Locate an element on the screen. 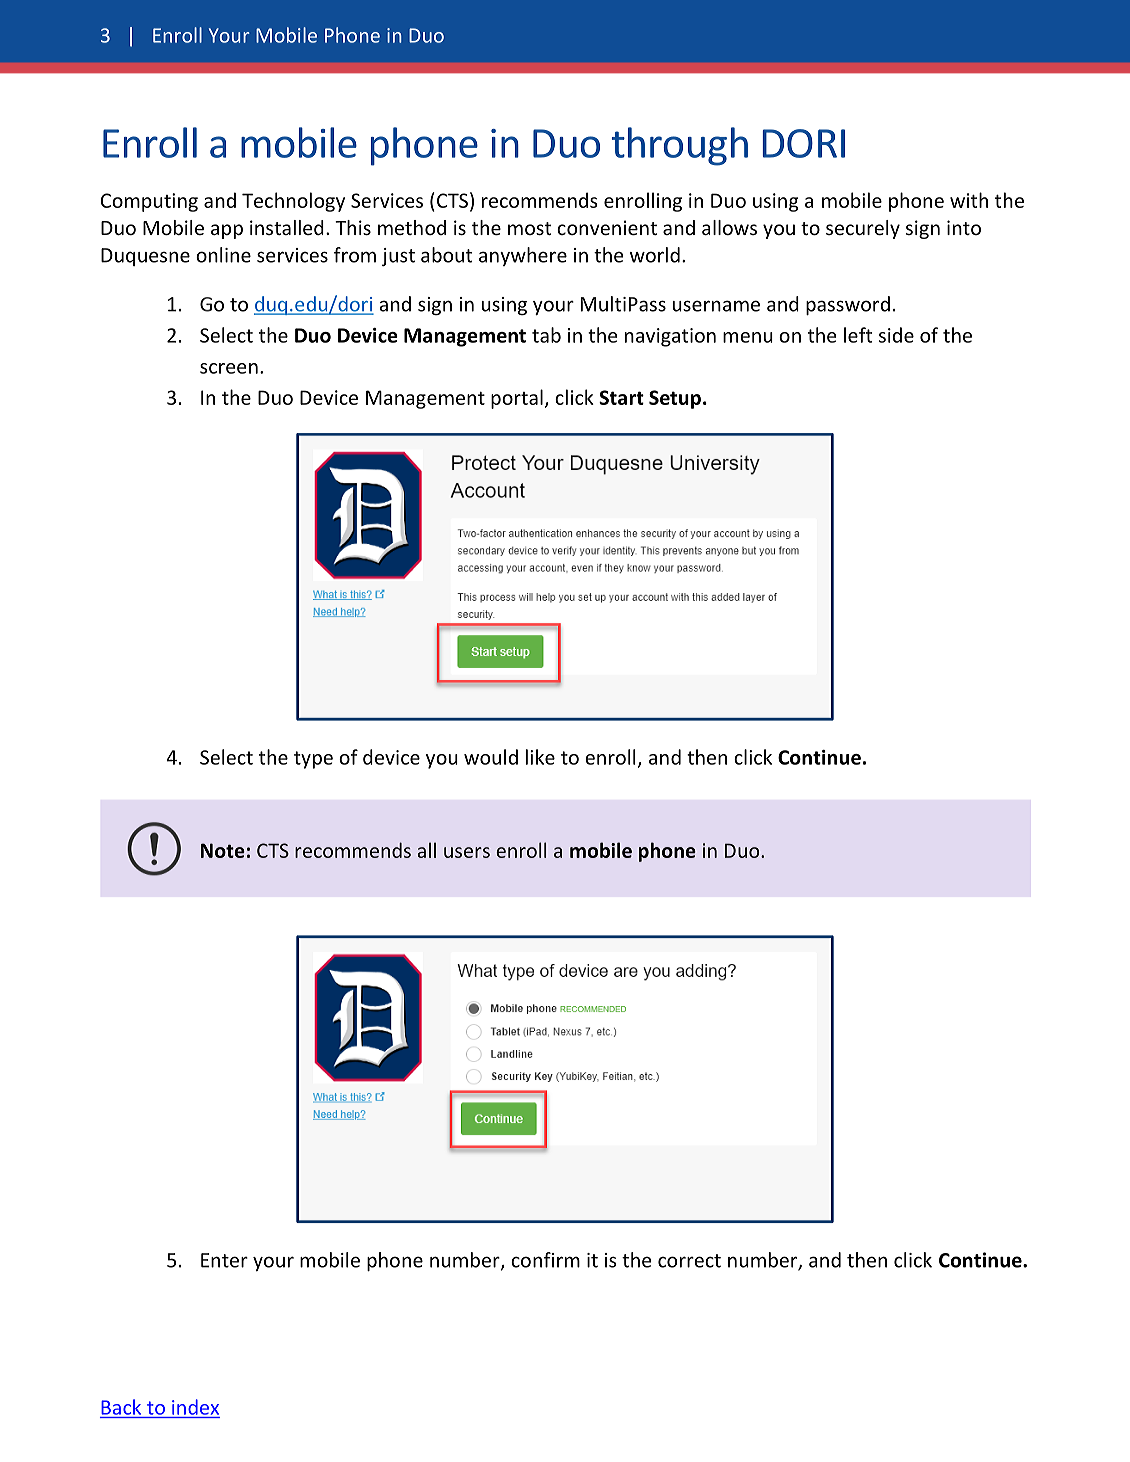 This screenshot has height=1462, width=1130. like is located at coordinates (540, 757).
